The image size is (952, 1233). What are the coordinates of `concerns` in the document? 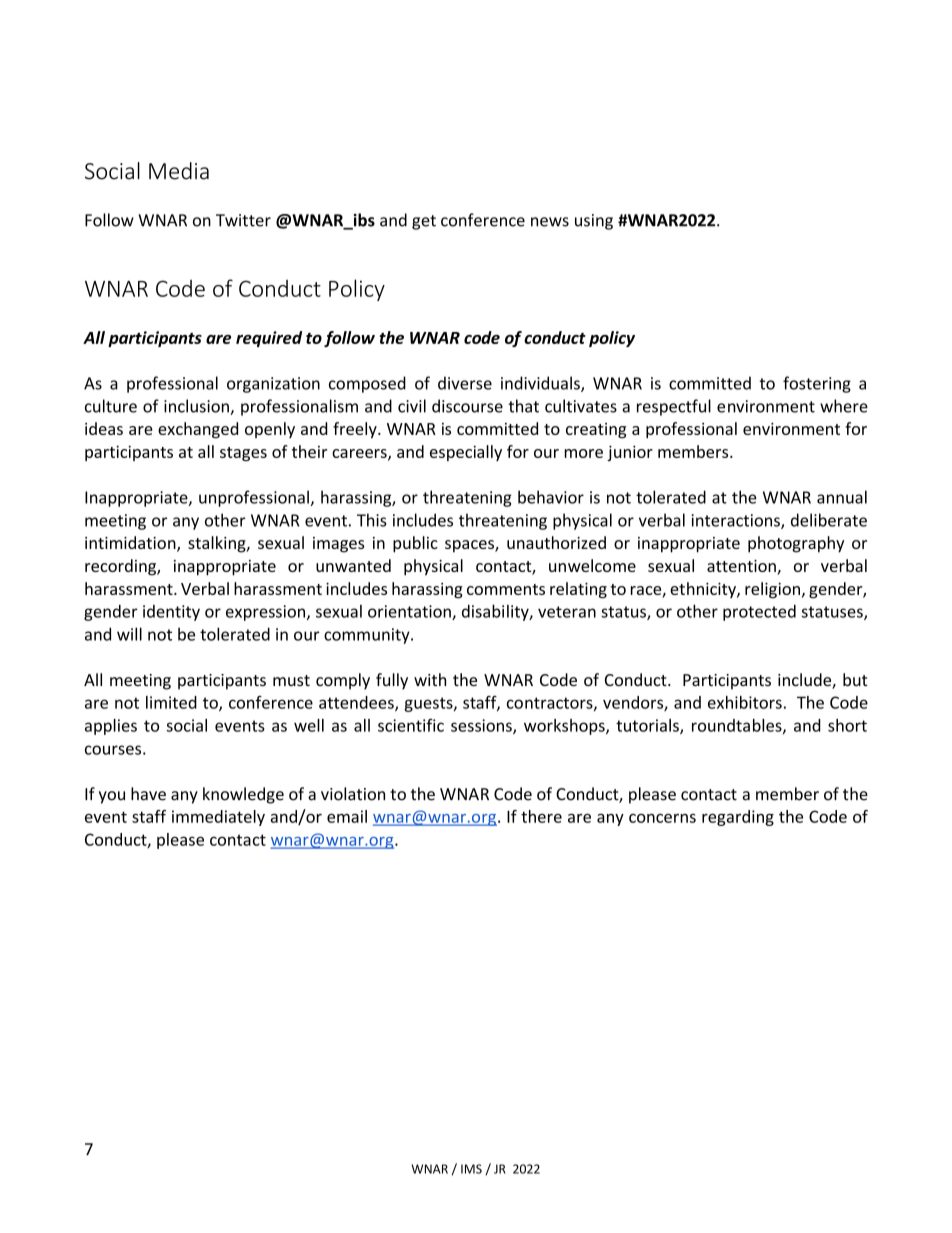 It's located at (662, 818).
